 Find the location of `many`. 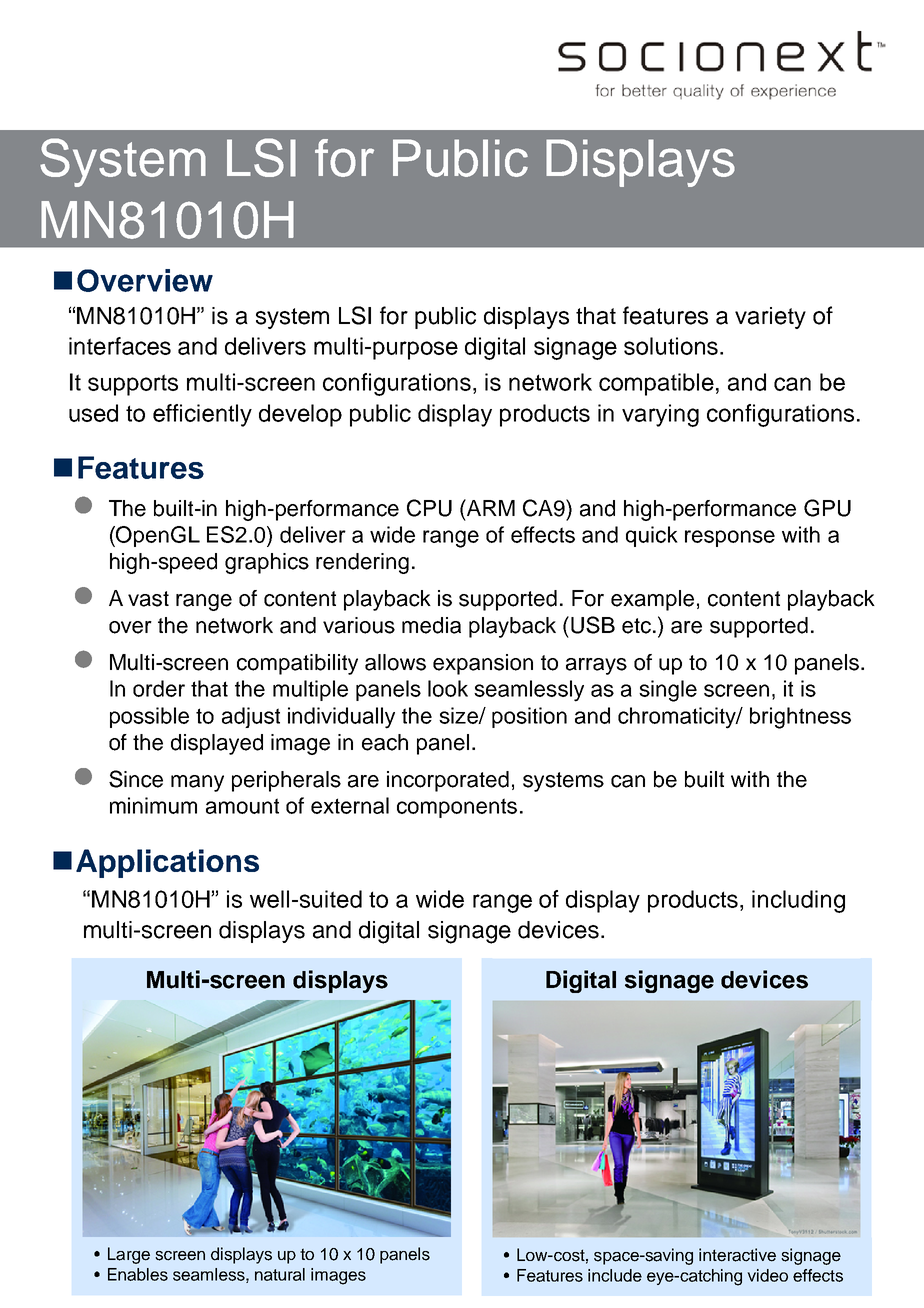

many is located at coordinates (197, 783).
